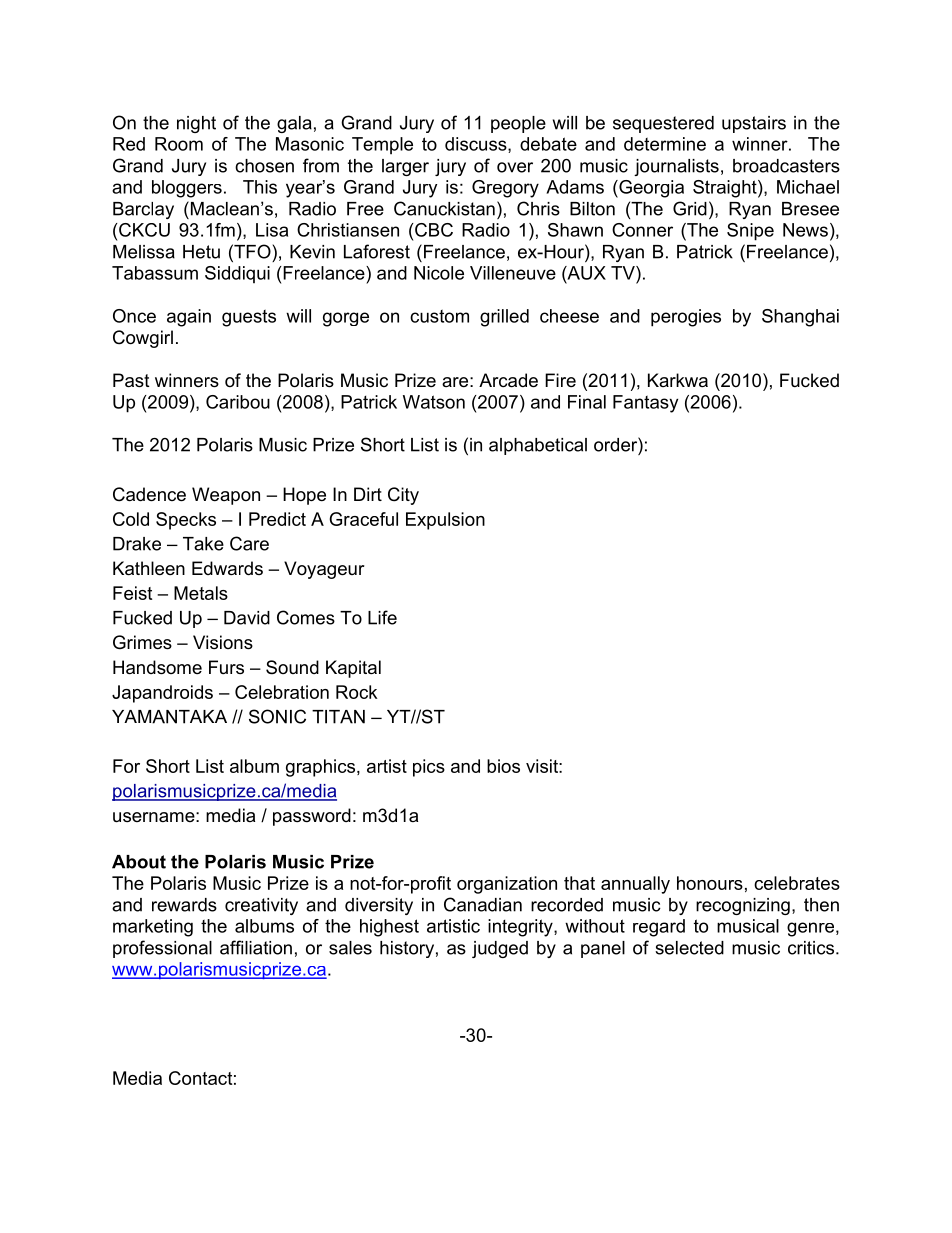 The width and height of the screenshot is (952, 1233). Describe the element at coordinates (477, 145) in the screenshot. I see `discuss` at that location.
